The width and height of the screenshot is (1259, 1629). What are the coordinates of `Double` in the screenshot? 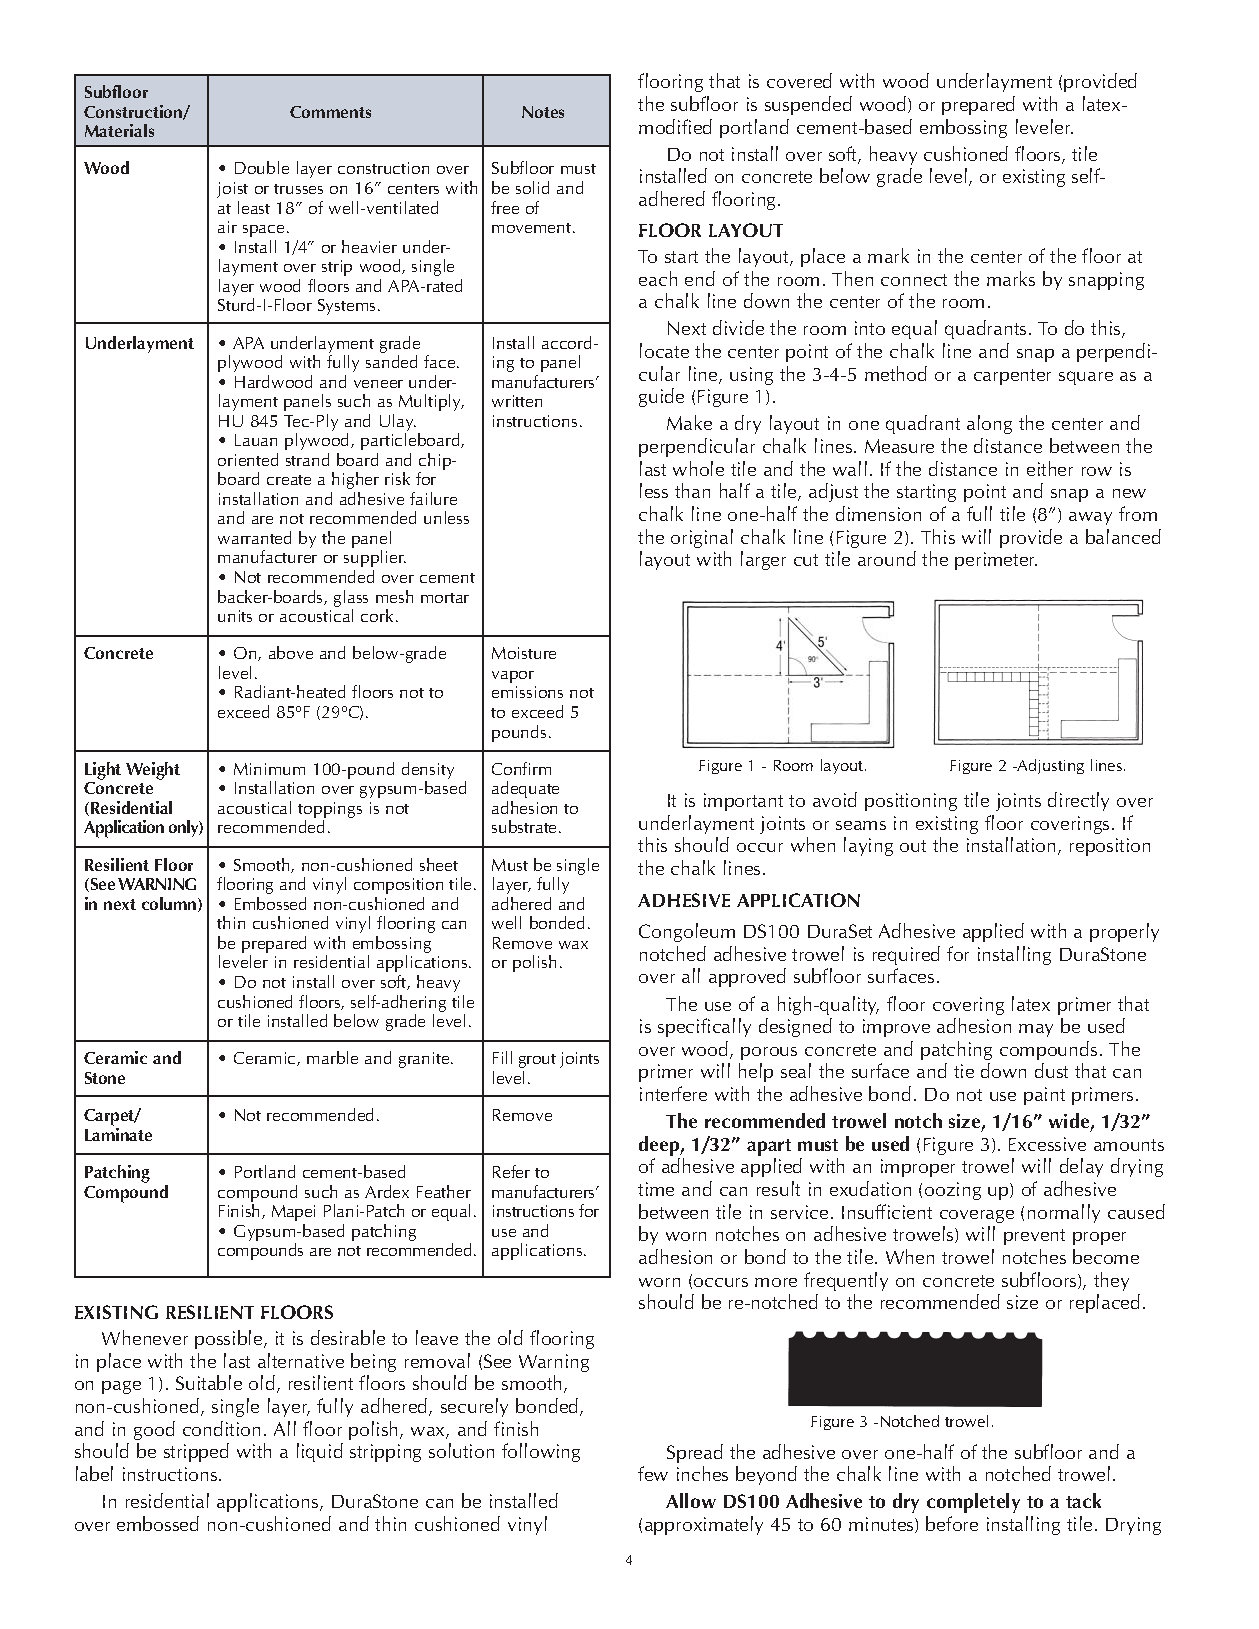 It's located at (262, 167).
